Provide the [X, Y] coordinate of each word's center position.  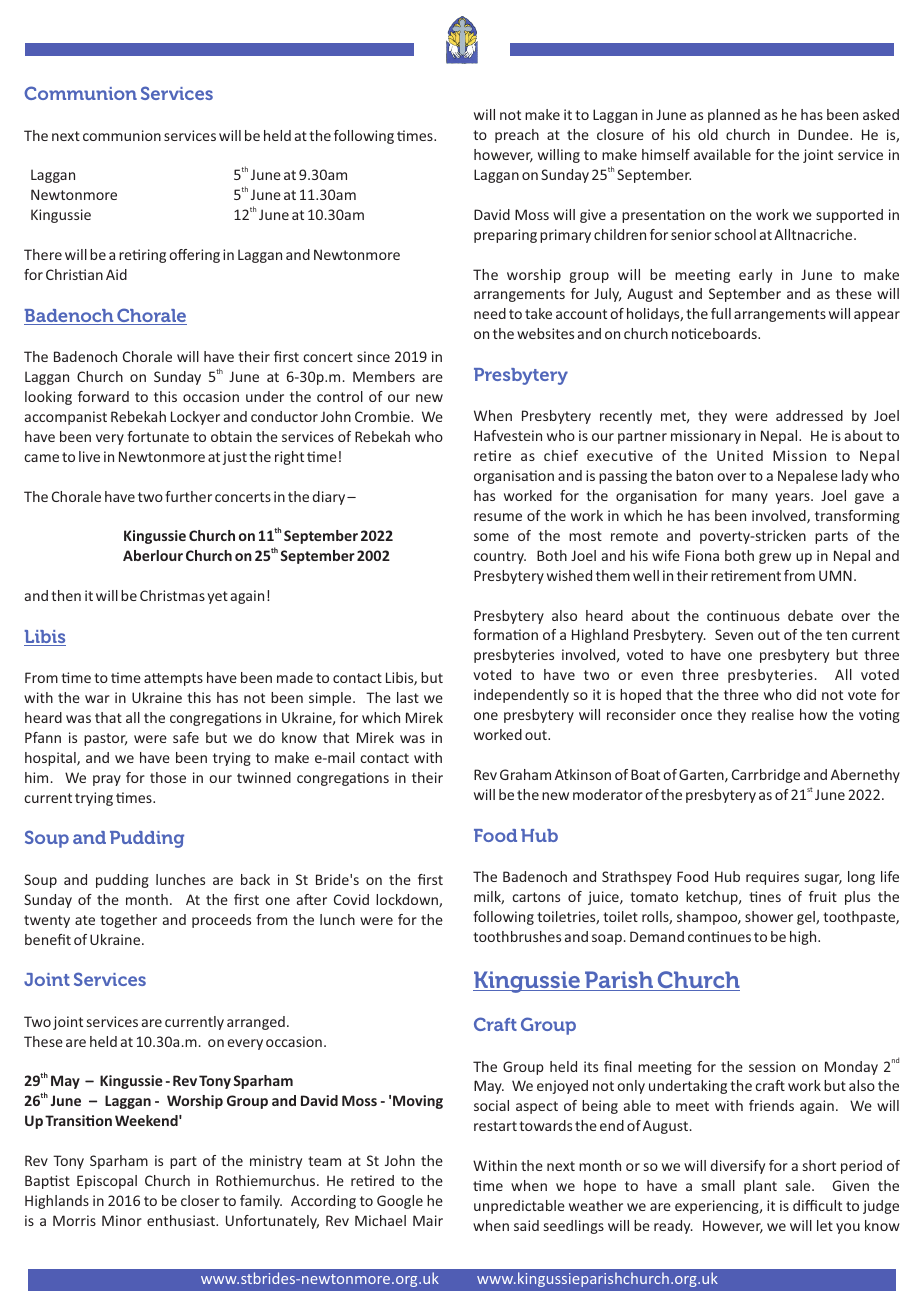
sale [799, 1185]
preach [517, 136]
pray [107, 780]
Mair [428, 1220]
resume [498, 517]
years [793, 498]
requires [772, 878]
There [43, 254]
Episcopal [107, 1182]
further [188, 496]
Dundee [824, 134]
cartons [536, 897]
